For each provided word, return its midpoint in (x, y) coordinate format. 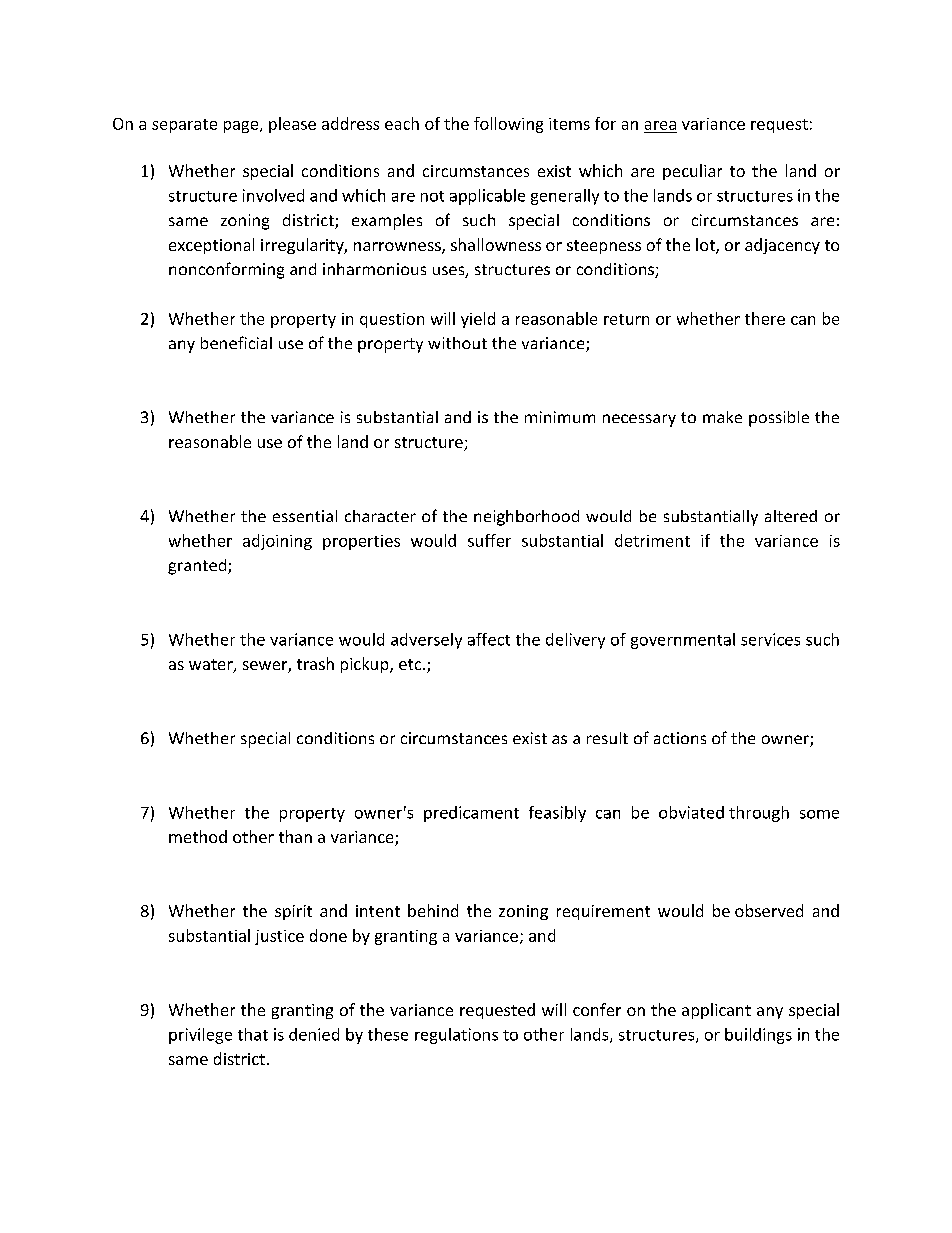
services (770, 639)
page (242, 127)
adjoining (277, 542)
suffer (489, 540)
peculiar (692, 172)
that (253, 1034)
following (508, 125)
